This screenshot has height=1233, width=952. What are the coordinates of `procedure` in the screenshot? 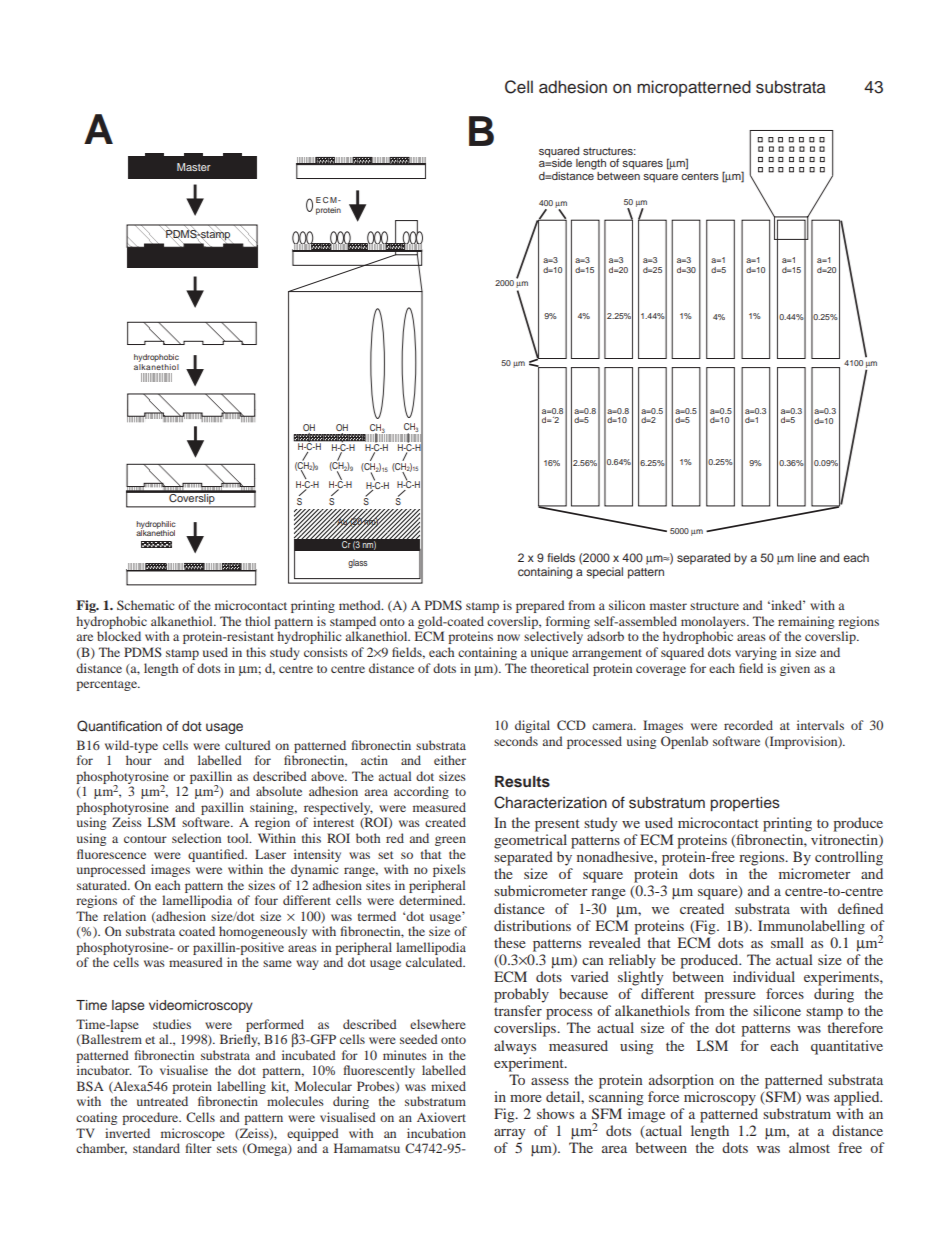 It's located at (151, 1118).
